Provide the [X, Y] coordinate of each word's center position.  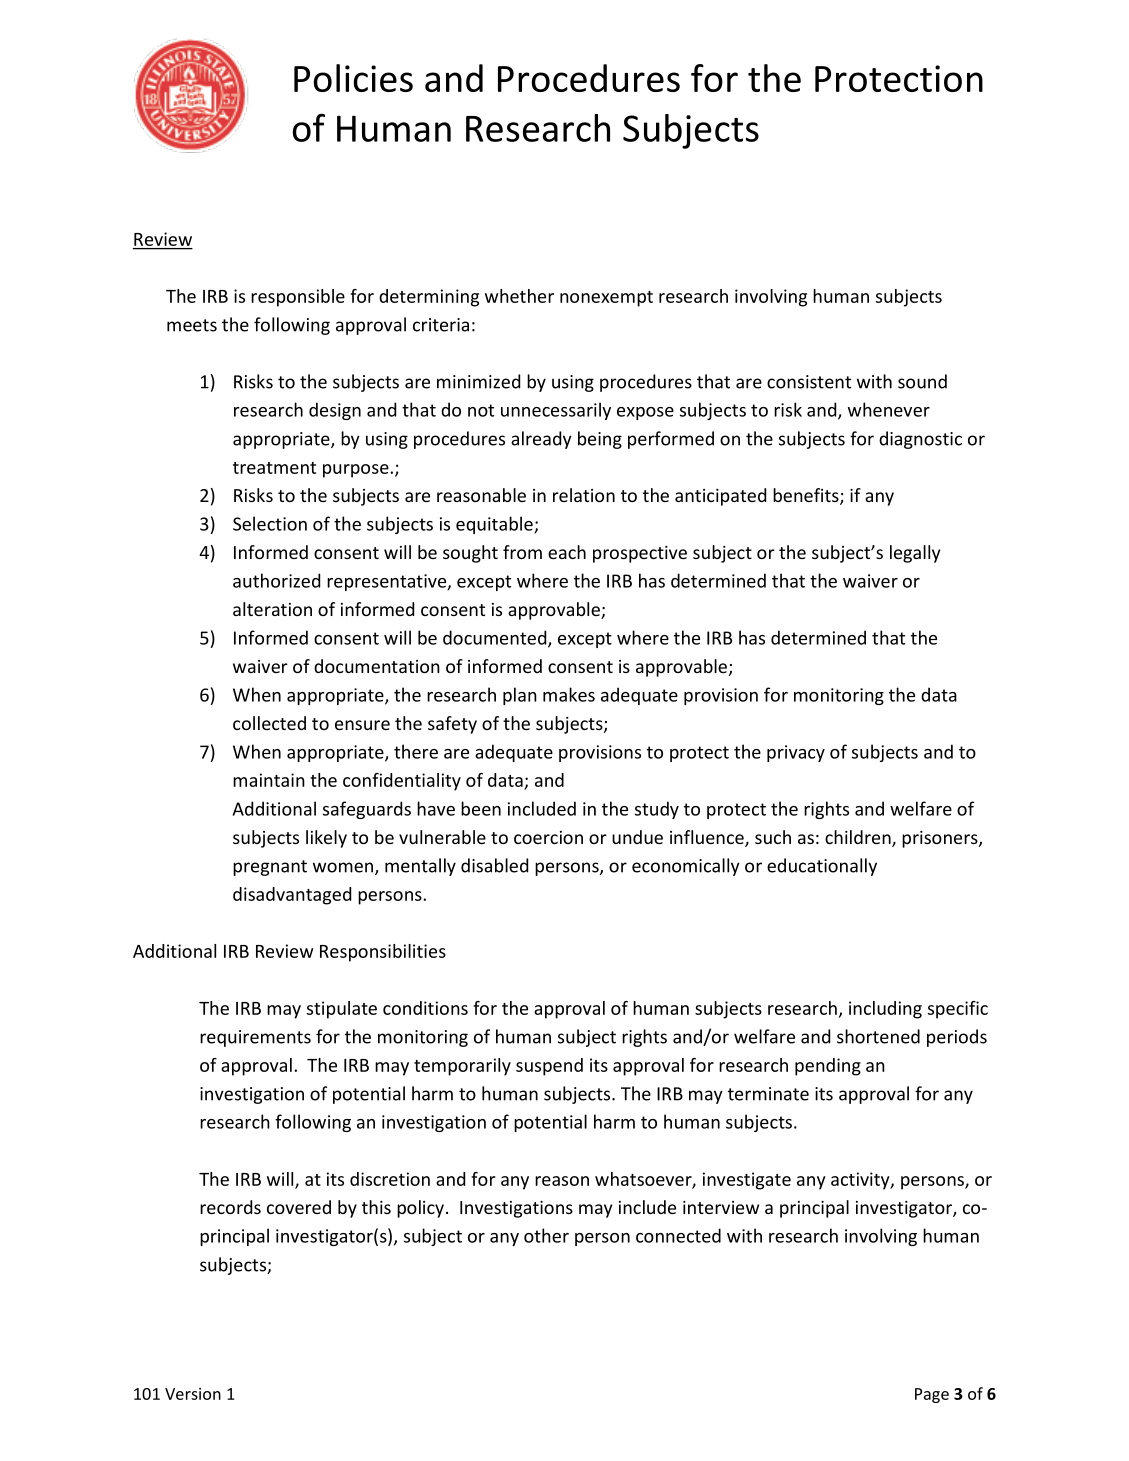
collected [269, 723]
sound [922, 381]
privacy [796, 753]
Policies [353, 78]
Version [193, 1394]
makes [569, 694]
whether [519, 296]
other [546, 1235]
